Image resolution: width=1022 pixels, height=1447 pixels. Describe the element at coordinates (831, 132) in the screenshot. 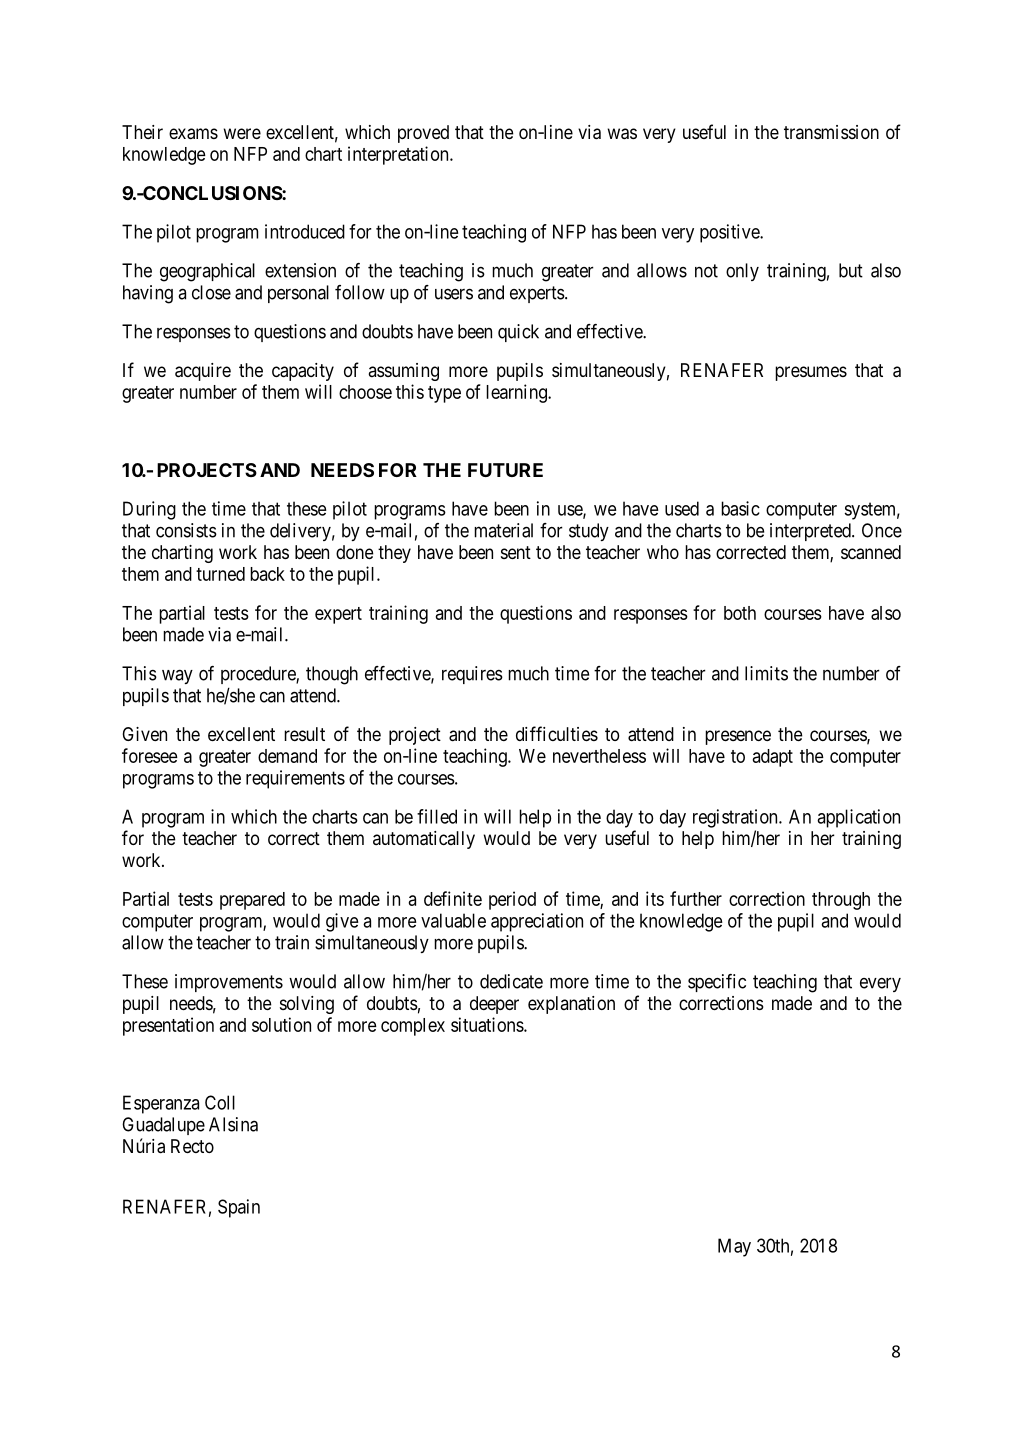

I see `transmission` at that location.
